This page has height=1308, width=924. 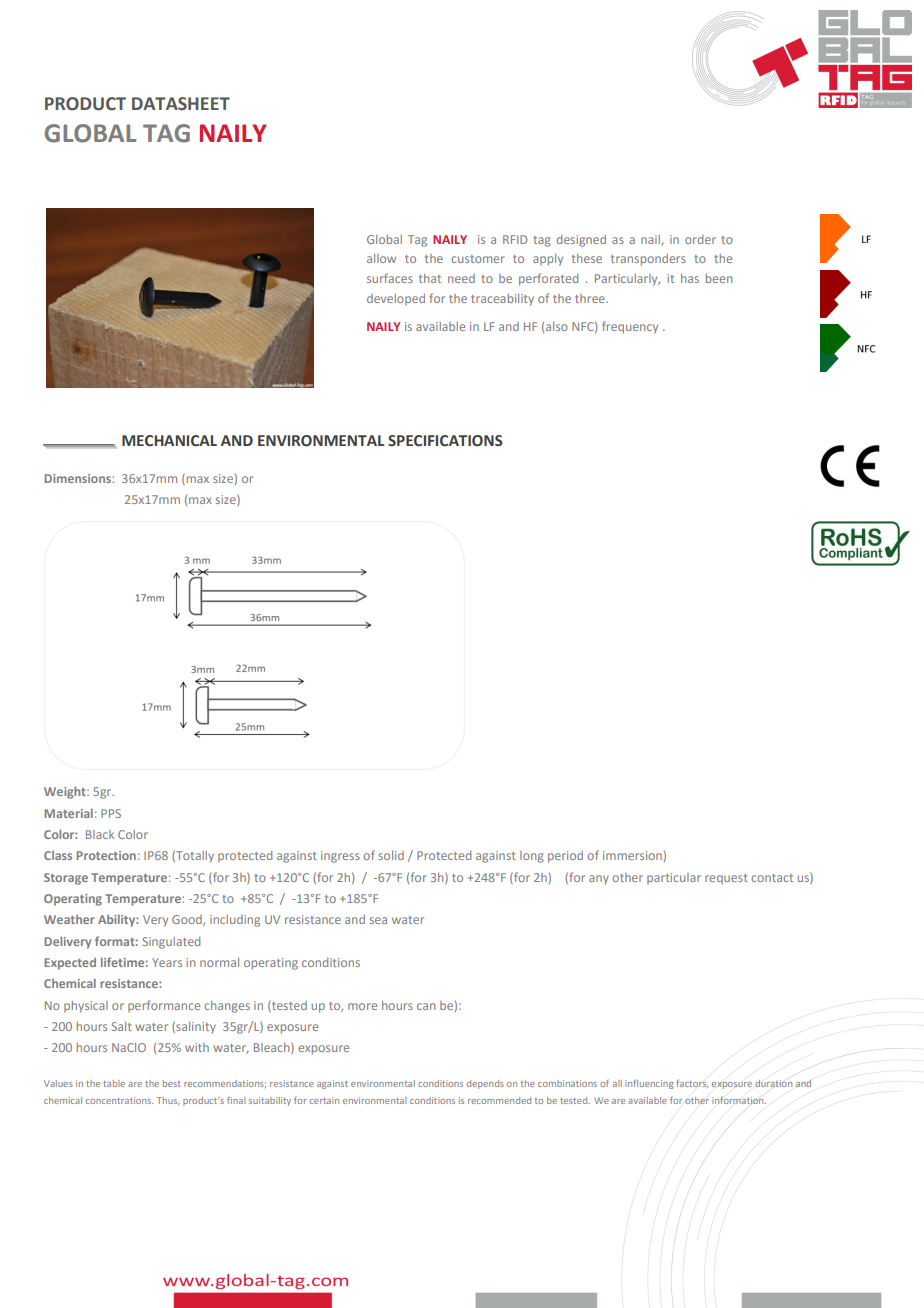 I want to click on MECHANICAL, so click(x=169, y=441).
